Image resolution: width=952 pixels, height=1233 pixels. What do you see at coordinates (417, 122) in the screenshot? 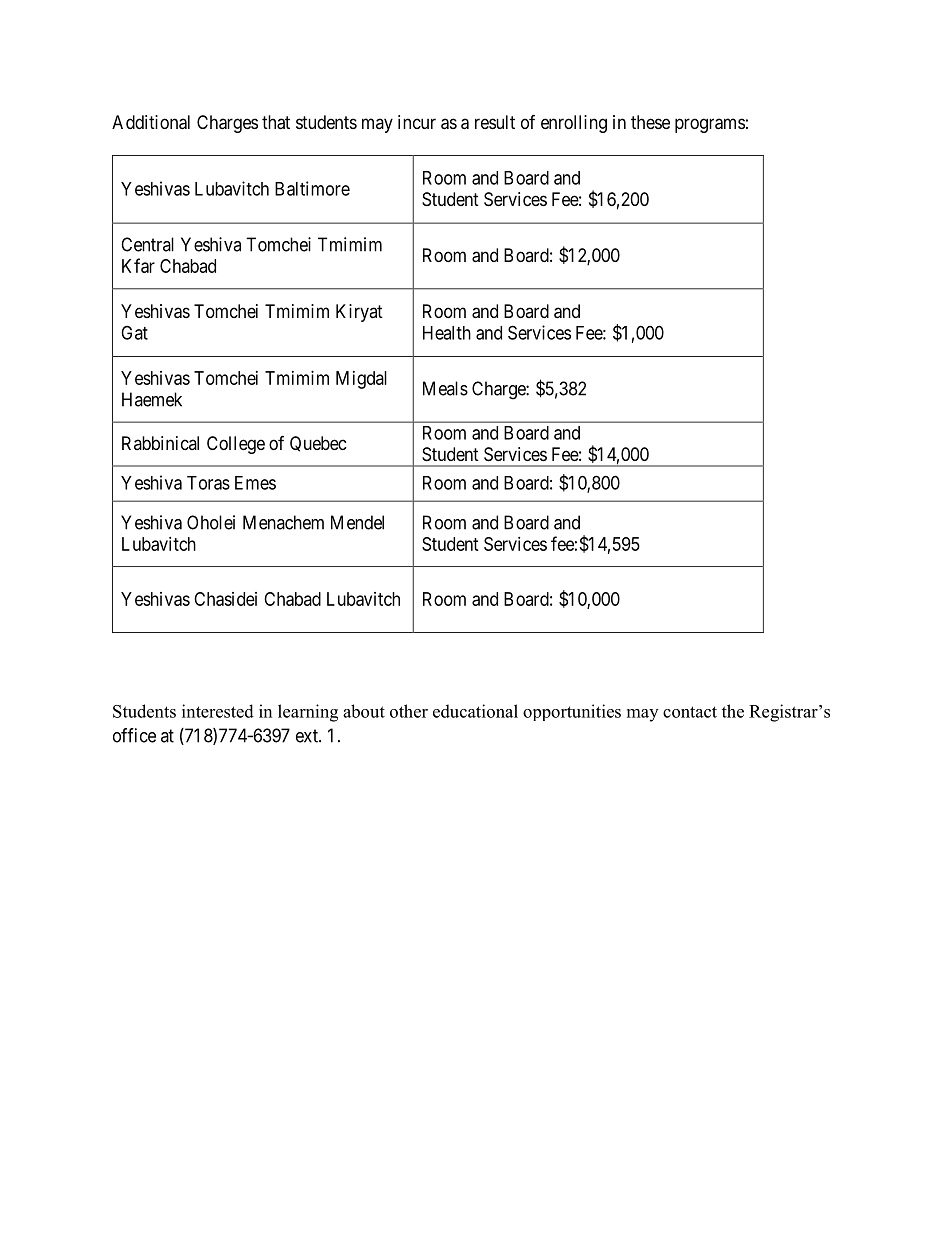
I see `incur` at bounding box center [417, 122].
